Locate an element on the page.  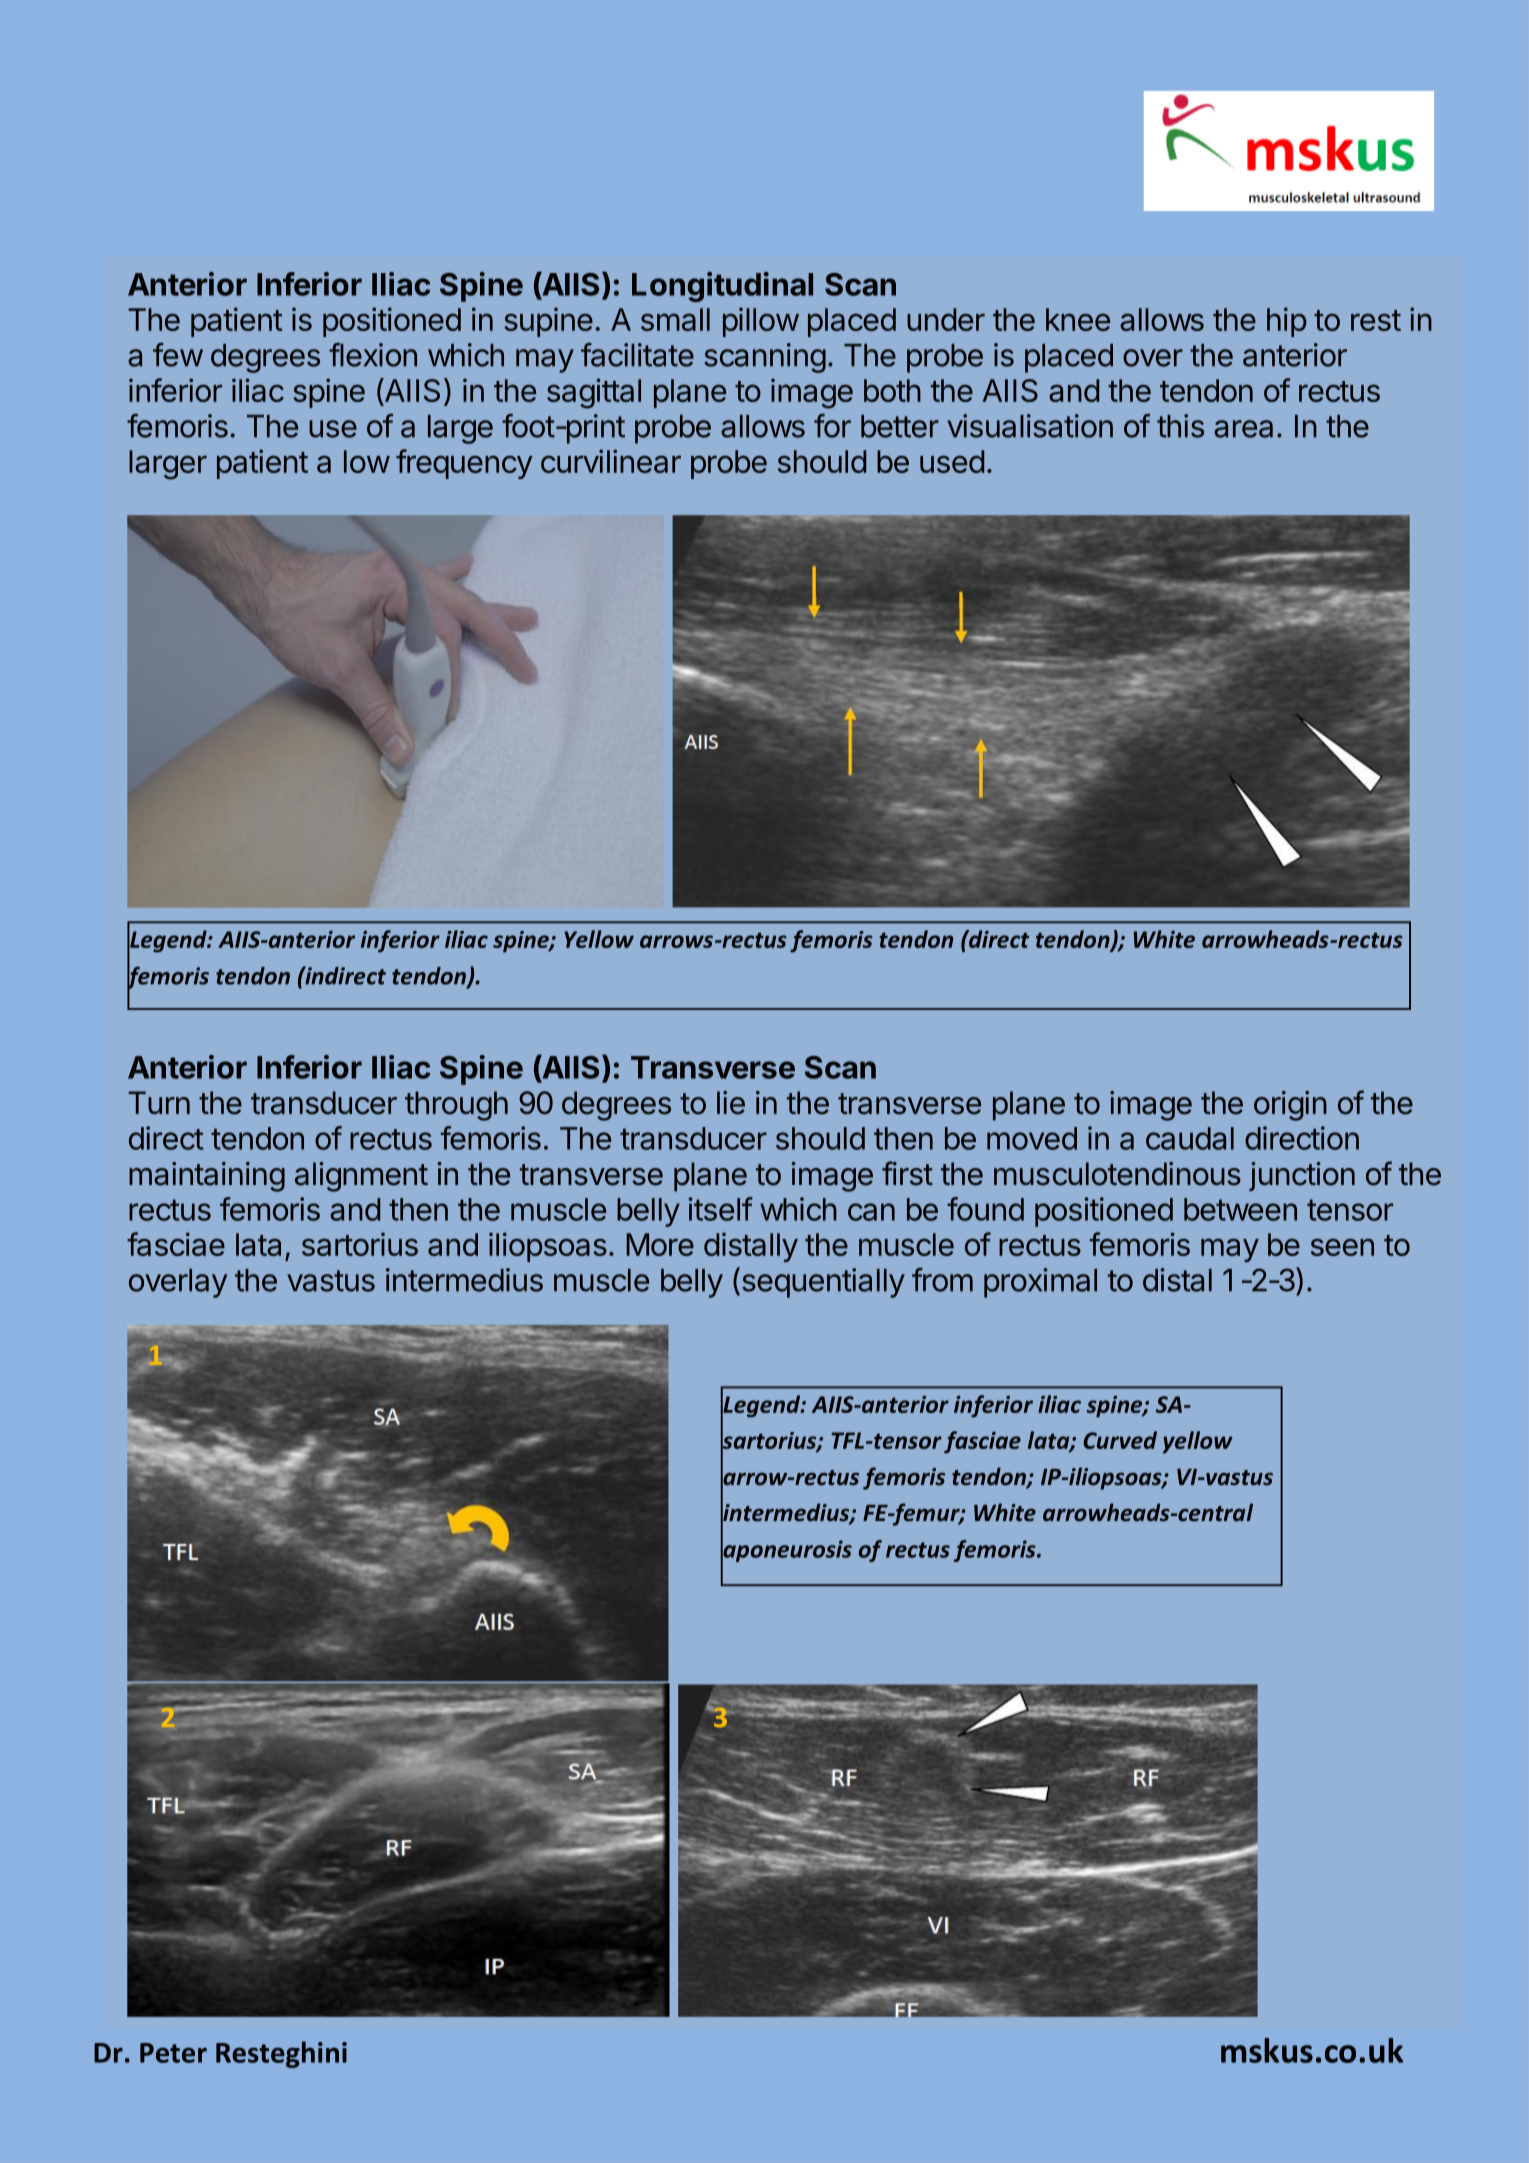
lie is located at coordinates (731, 1103).
